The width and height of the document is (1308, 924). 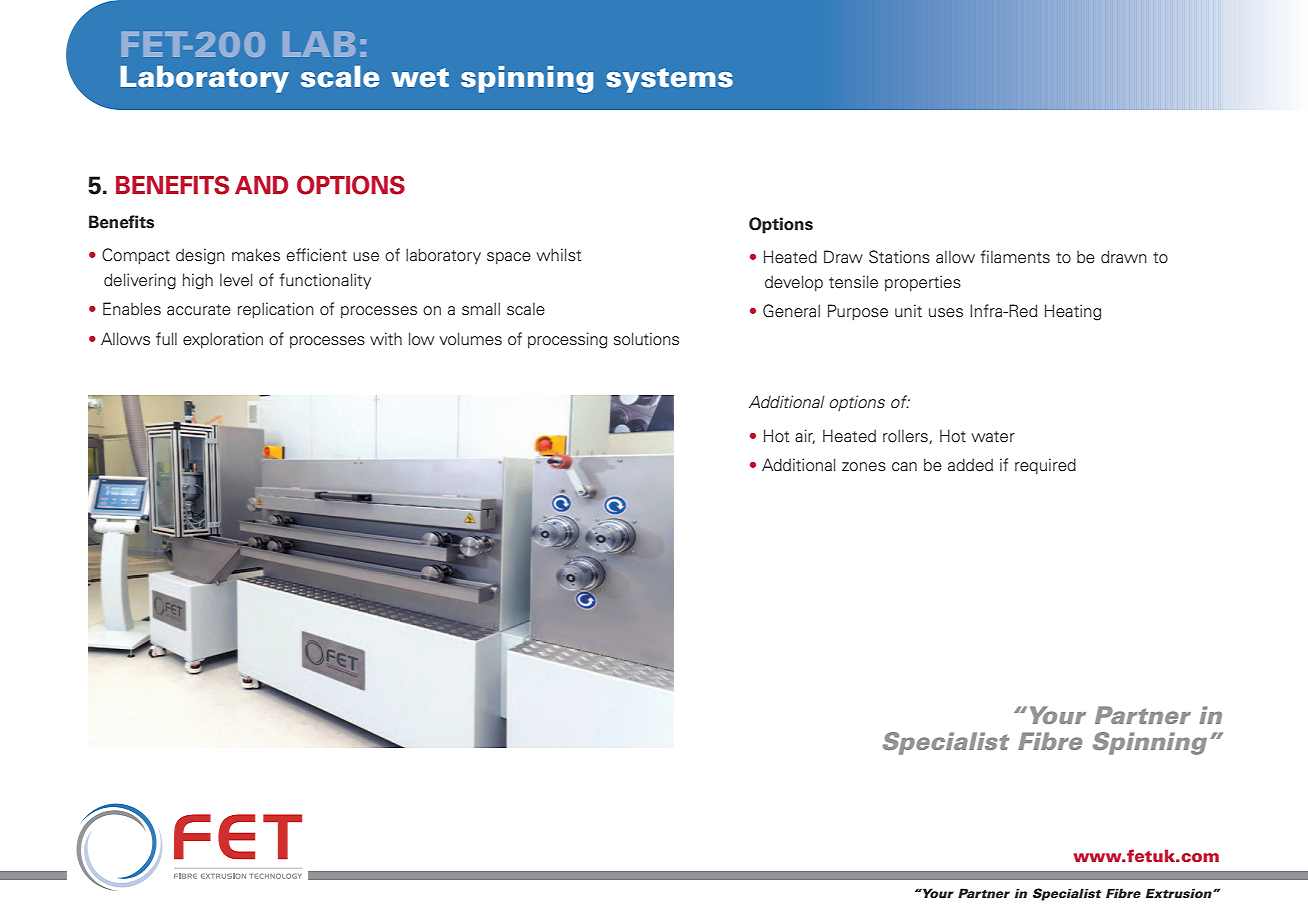 What do you see at coordinates (864, 467) in the document?
I see `zones` at bounding box center [864, 467].
